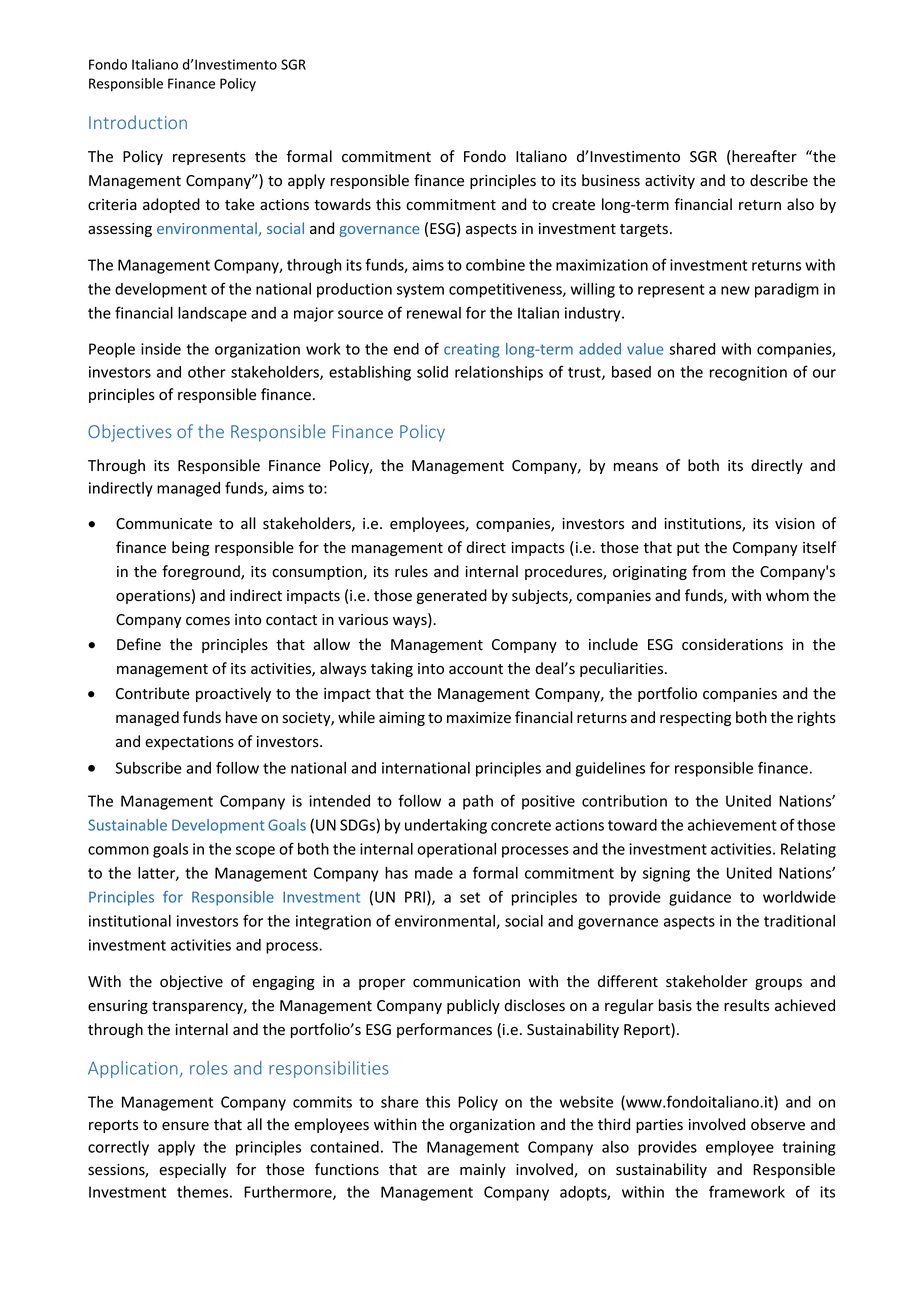  What do you see at coordinates (171, 205) in the page?
I see `adopted` at bounding box center [171, 205].
